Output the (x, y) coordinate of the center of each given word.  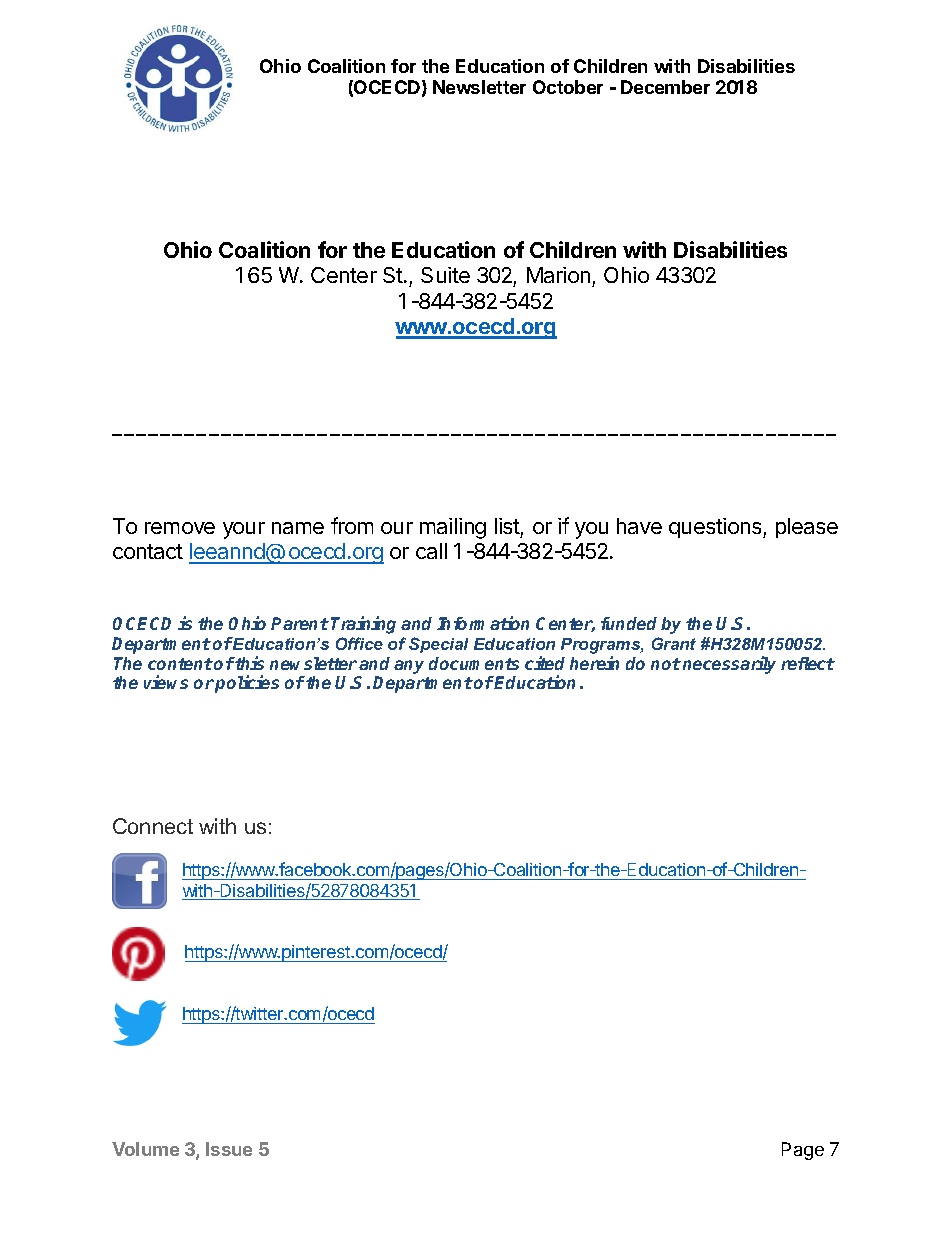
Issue (229, 1149)
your (244, 530)
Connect (153, 826)
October (568, 87)
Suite (445, 275)
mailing (453, 528)
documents (474, 663)
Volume (145, 1149)
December (665, 87)
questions (716, 528)
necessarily (729, 665)
